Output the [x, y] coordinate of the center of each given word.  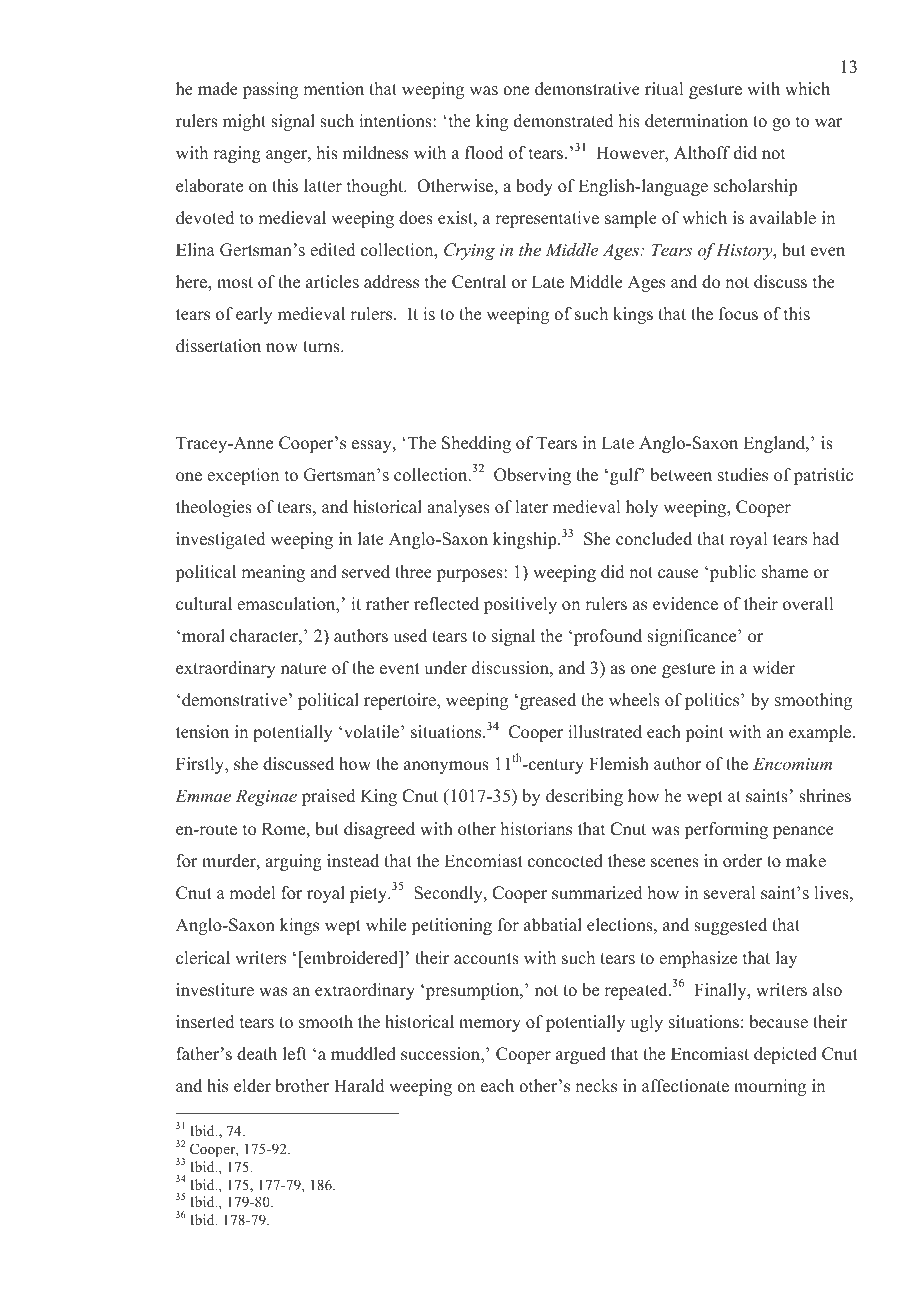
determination [696, 121]
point [704, 733]
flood [484, 153]
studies [743, 475]
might [244, 122]
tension [202, 732]
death [257, 1054]
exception [243, 476]
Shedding [476, 444]
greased [548, 701]
